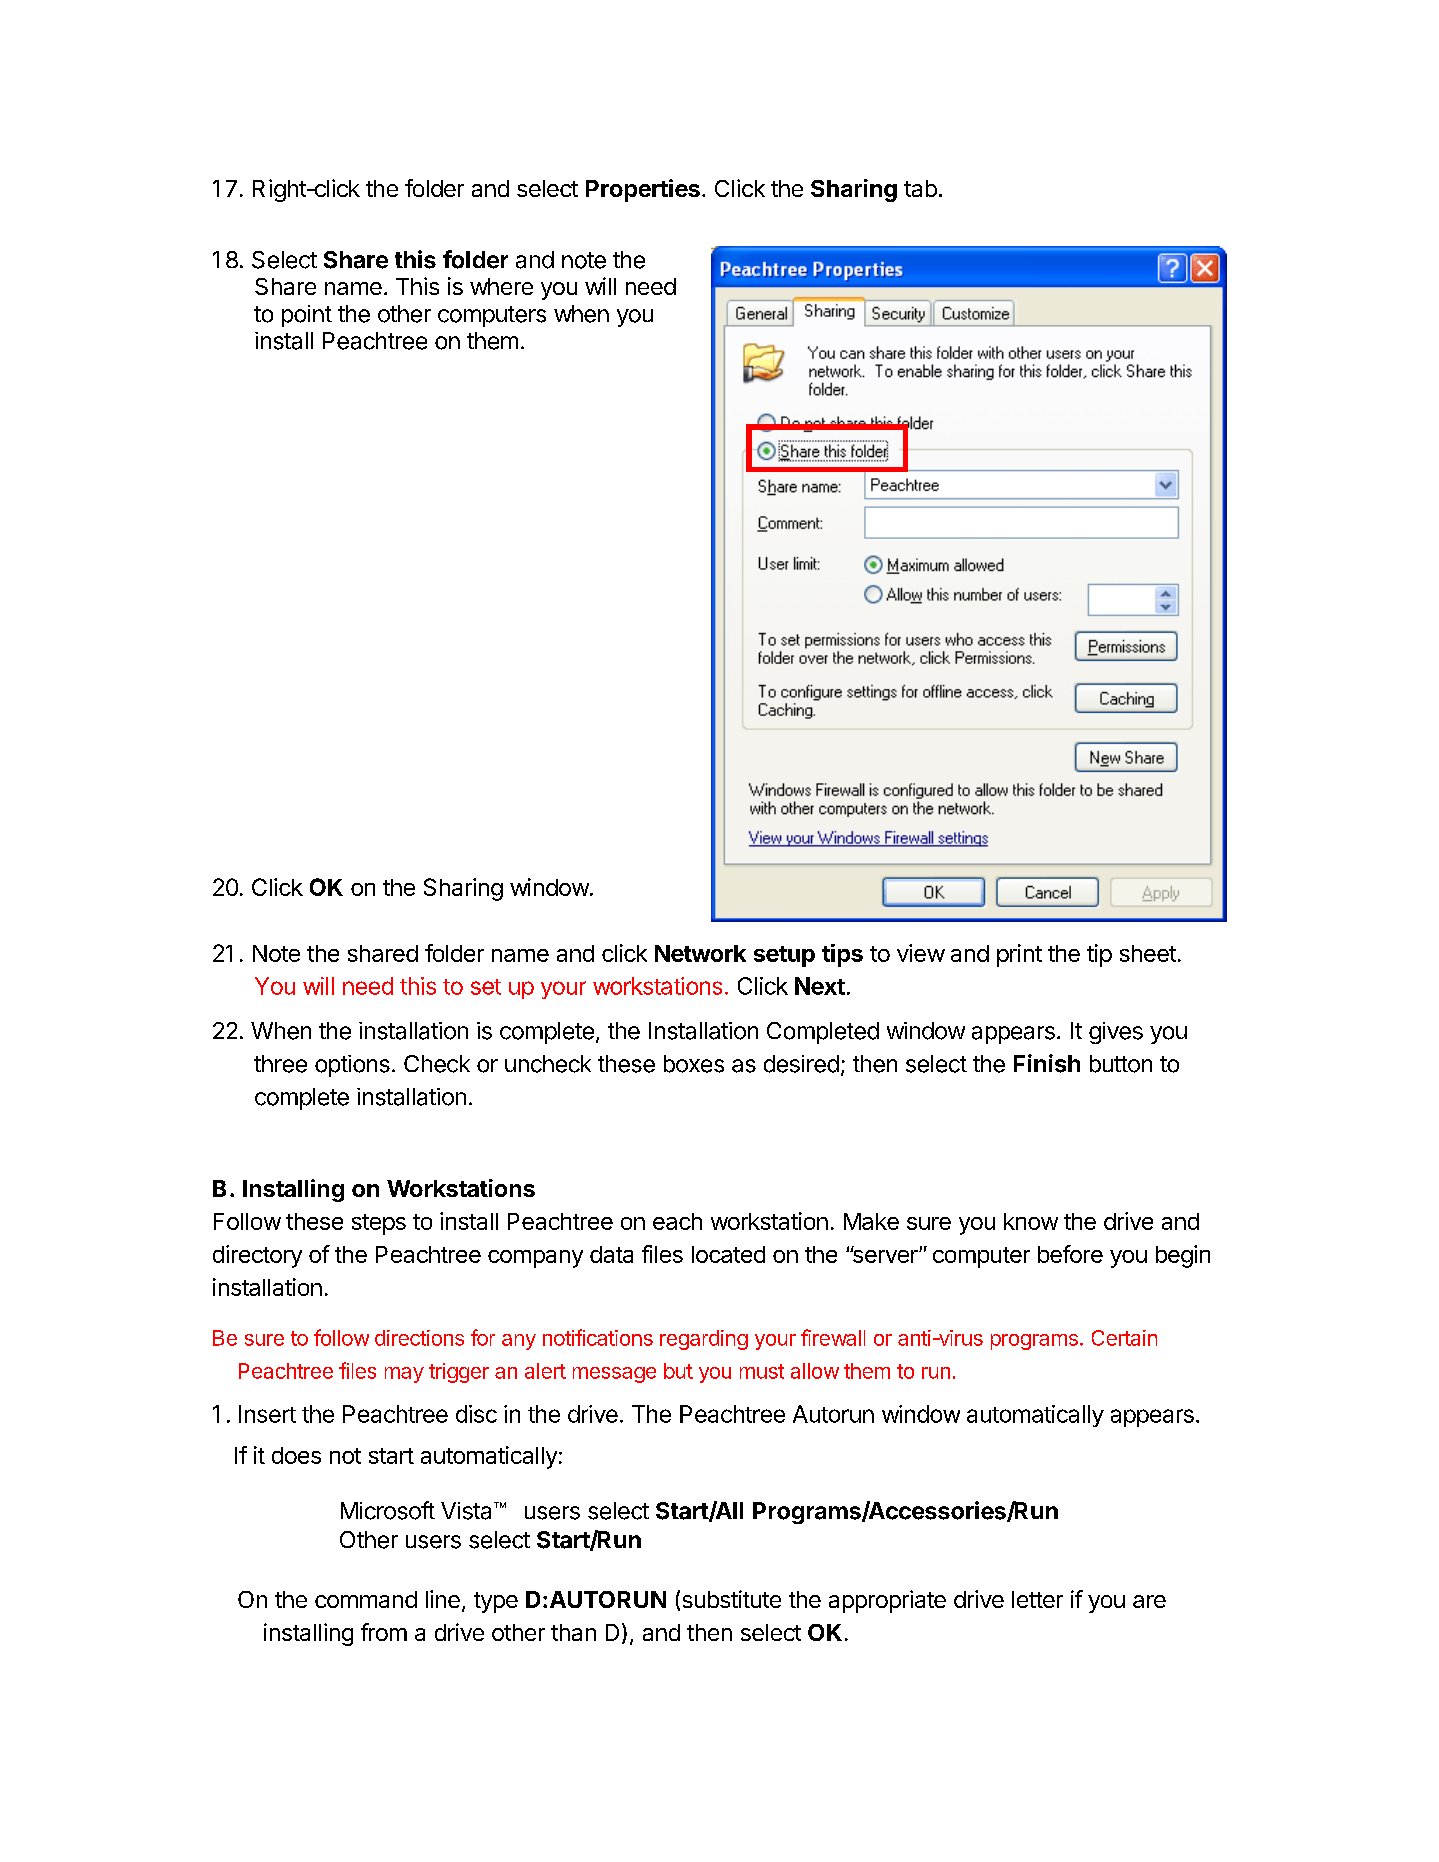 This screenshot has height=1862, width=1439. What do you see at coordinates (366, 1599) in the screenshot?
I see `command` at bounding box center [366, 1599].
